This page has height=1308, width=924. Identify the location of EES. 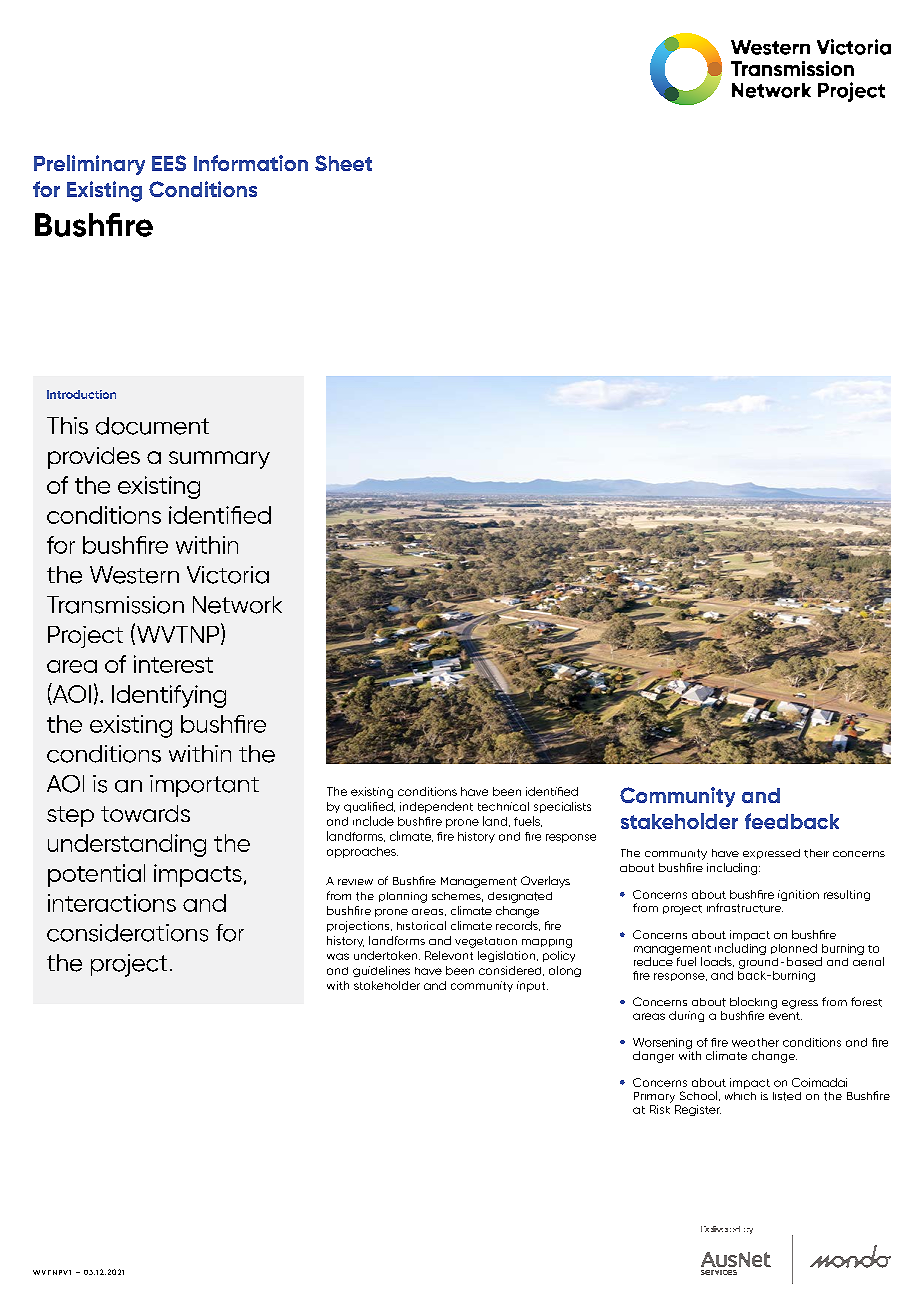
(169, 163).
